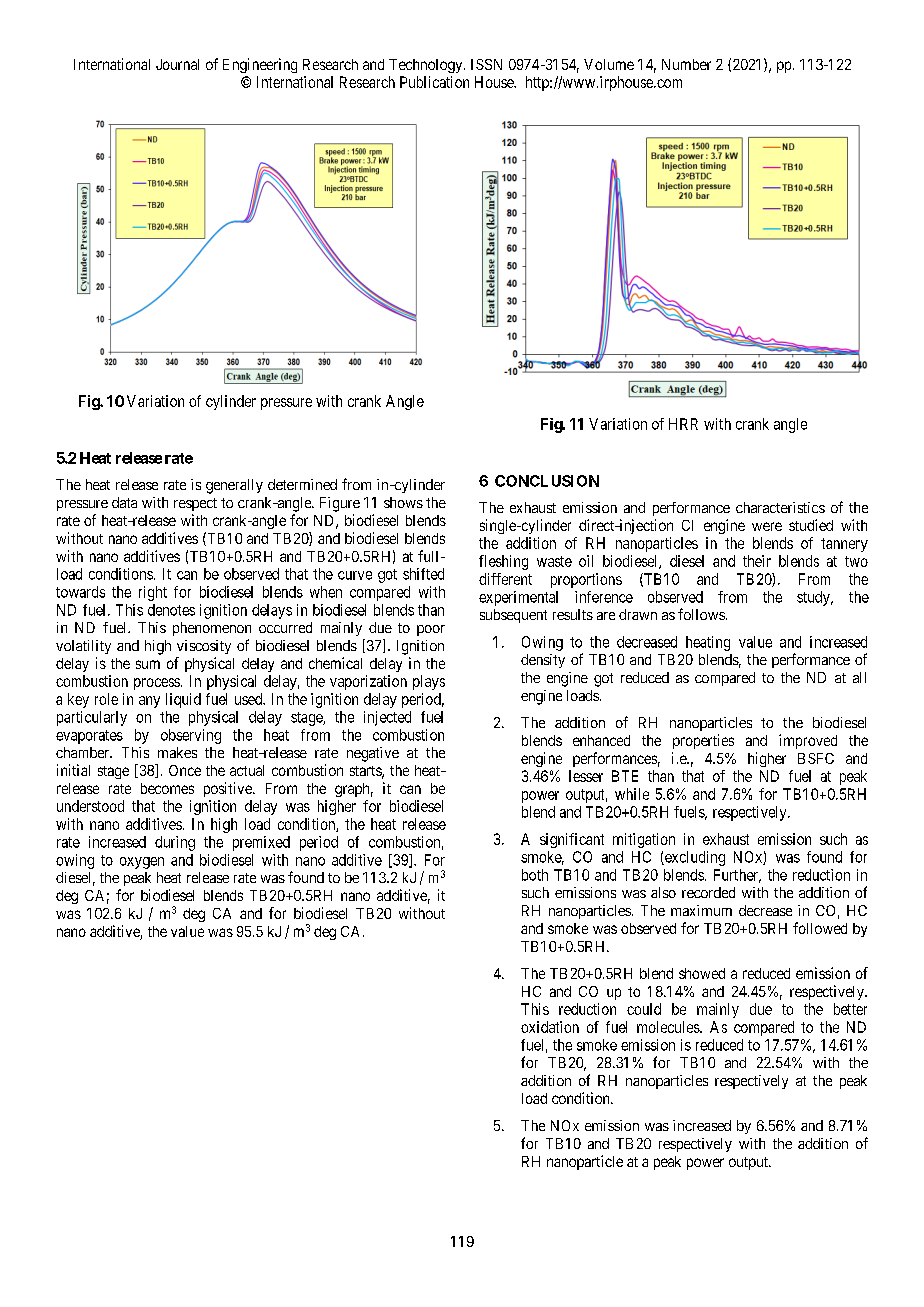 Image resolution: width=924 pixels, height=1307 pixels. Describe the element at coordinates (550, 1027) in the page. I see `oxidation` at that location.
